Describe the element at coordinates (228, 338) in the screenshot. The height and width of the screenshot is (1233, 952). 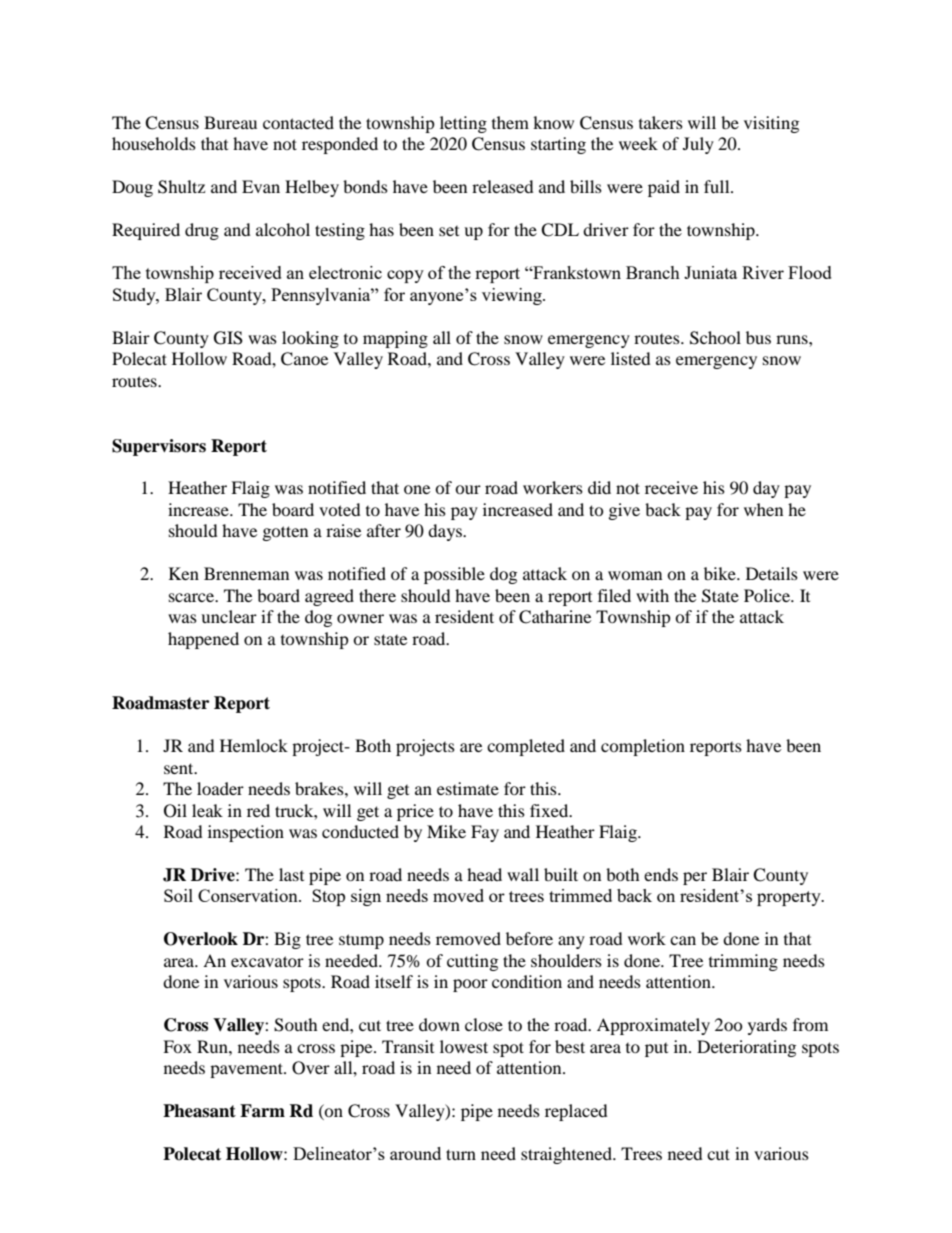
I see `GIS` at that location.
